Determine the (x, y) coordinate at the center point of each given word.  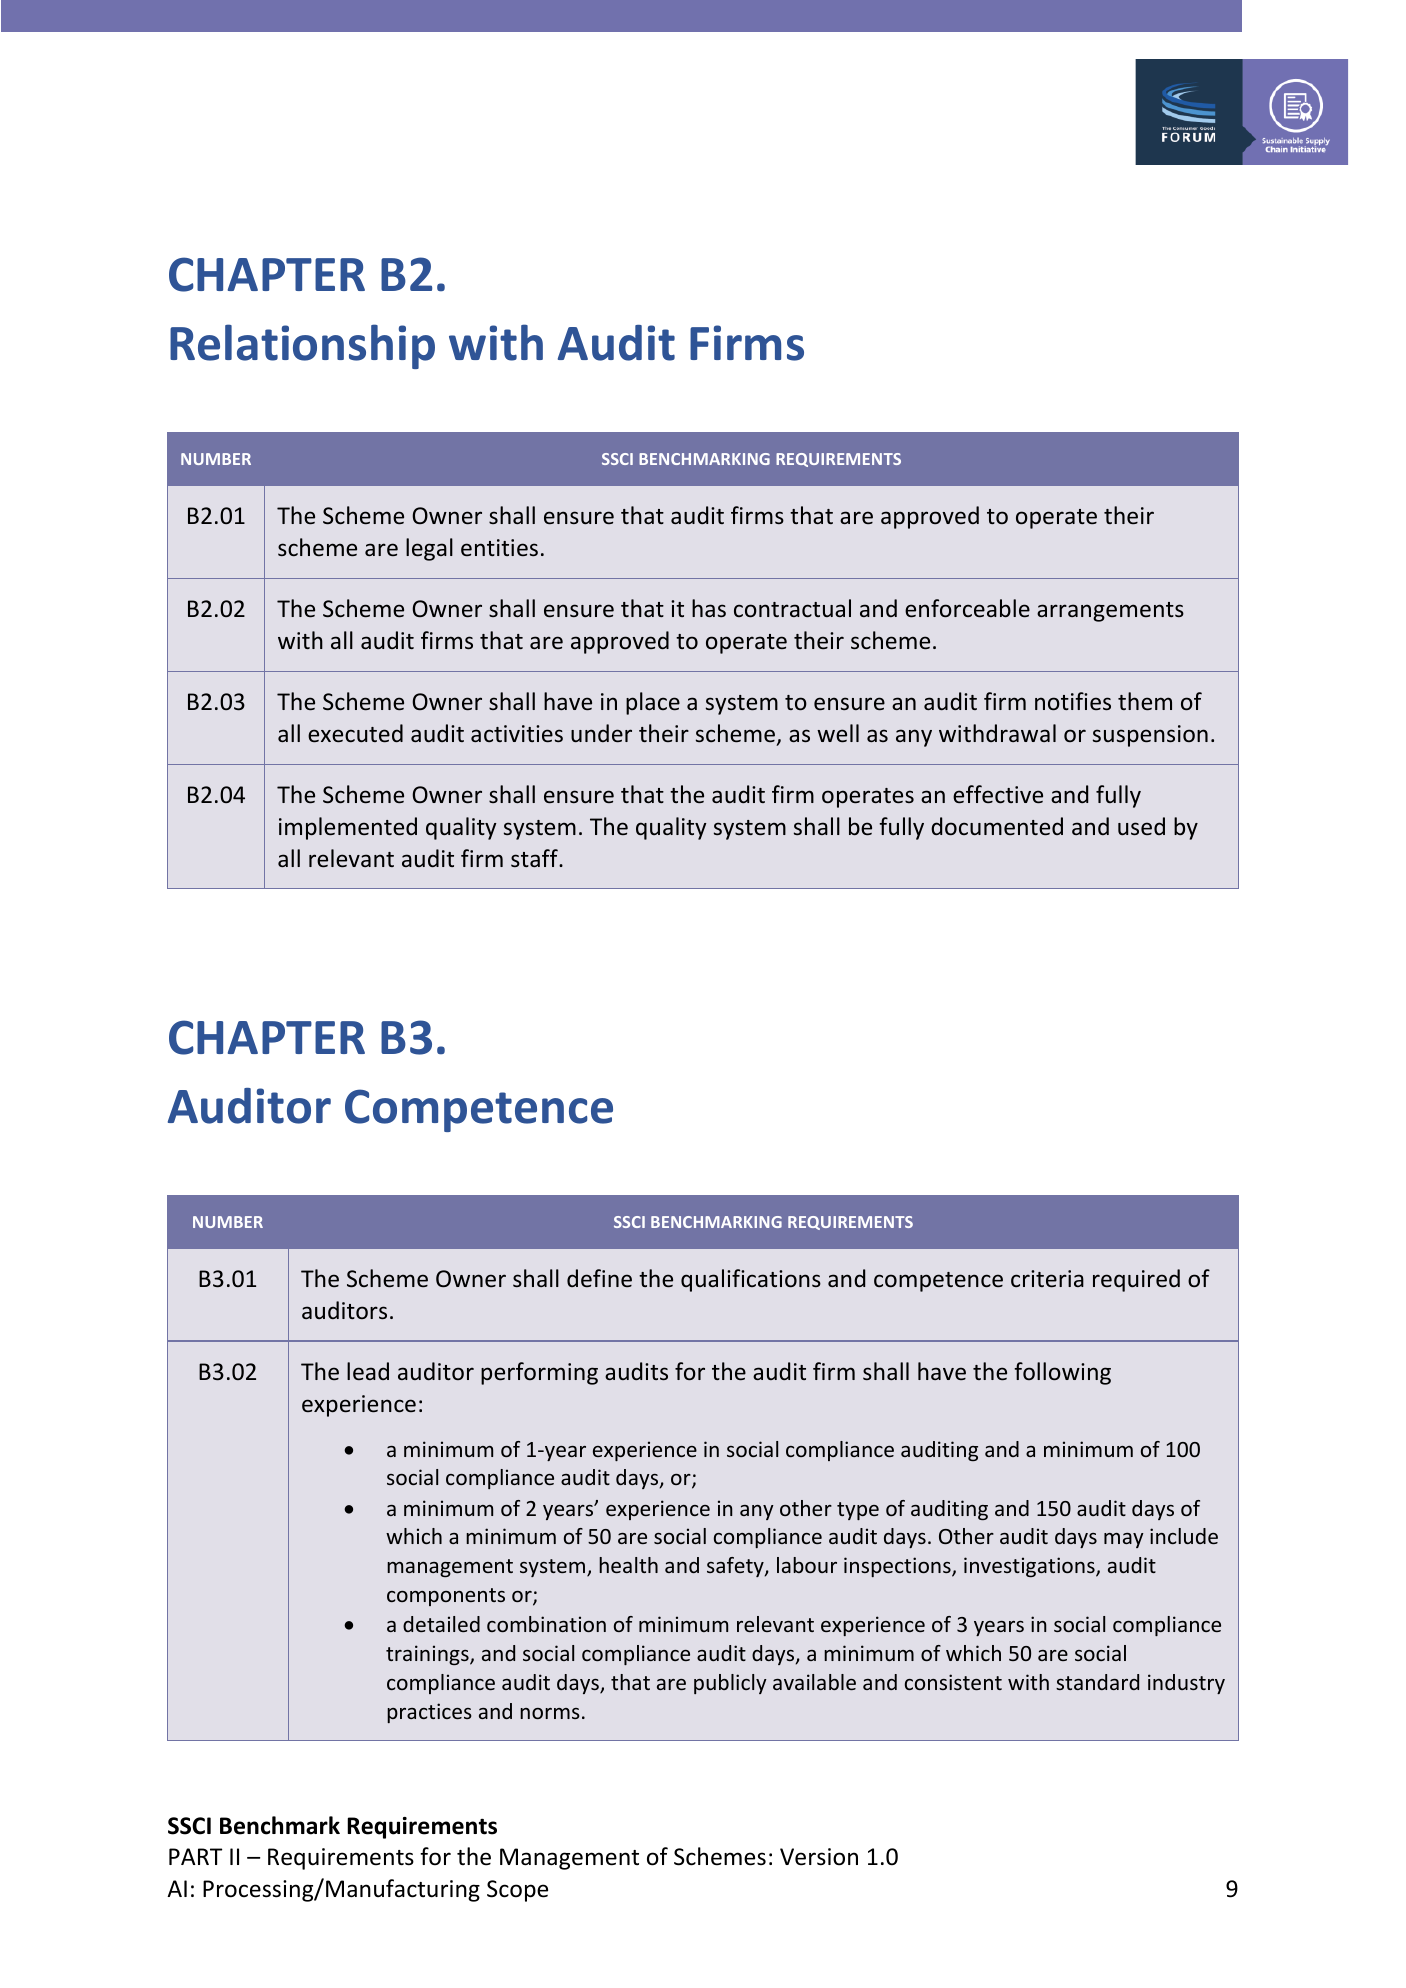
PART (195, 1856)
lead (368, 1371)
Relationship (302, 346)
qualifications (751, 1280)
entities (499, 547)
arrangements (1110, 612)
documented (997, 826)
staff (535, 858)
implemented (348, 828)
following (1062, 1373)
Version (819, 1857)
